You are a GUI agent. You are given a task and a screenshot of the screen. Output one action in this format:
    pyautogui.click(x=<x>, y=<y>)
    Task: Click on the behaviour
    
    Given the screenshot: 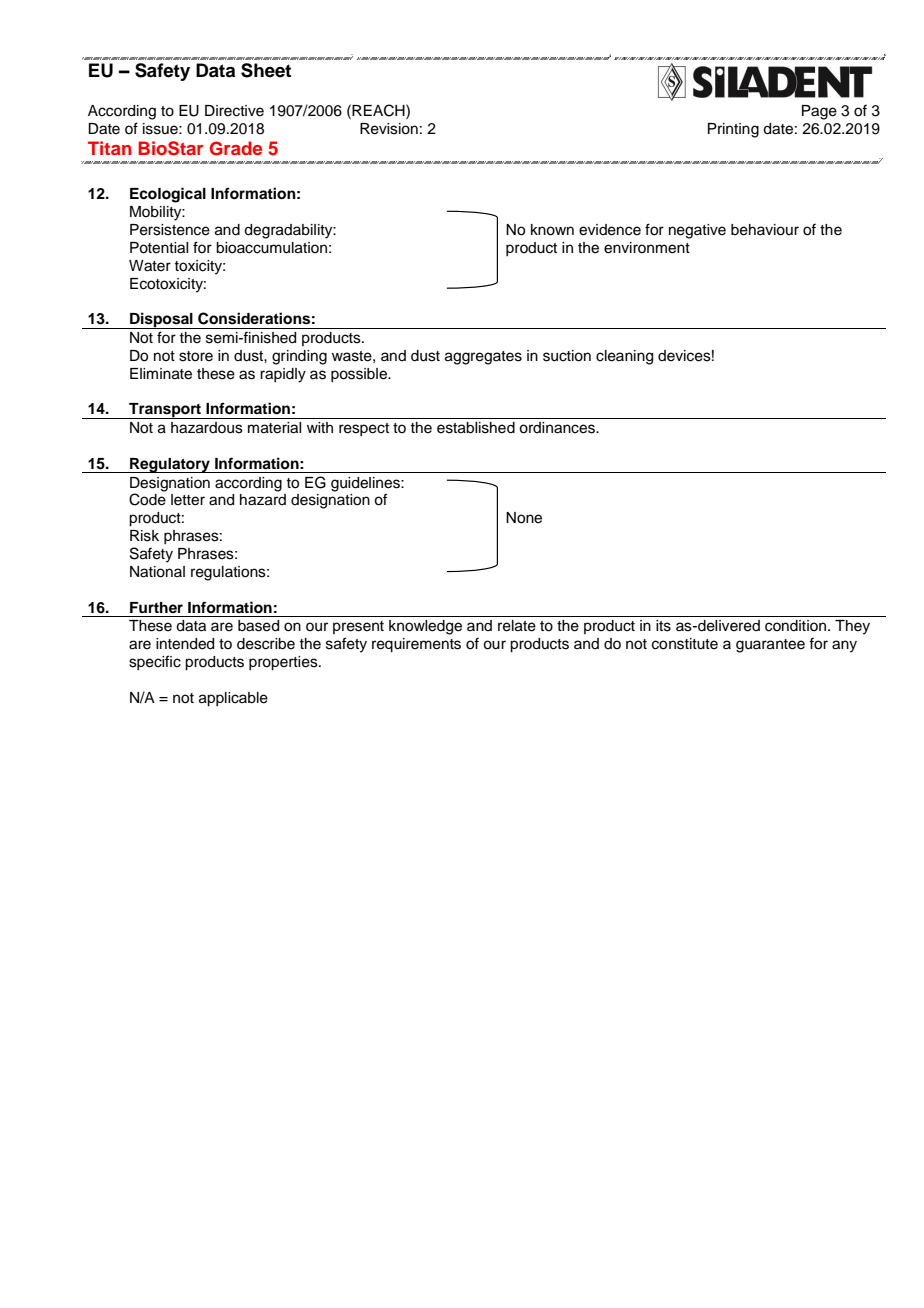 What is the action you would take?
    pyautogui.click(x=765, y=230)
